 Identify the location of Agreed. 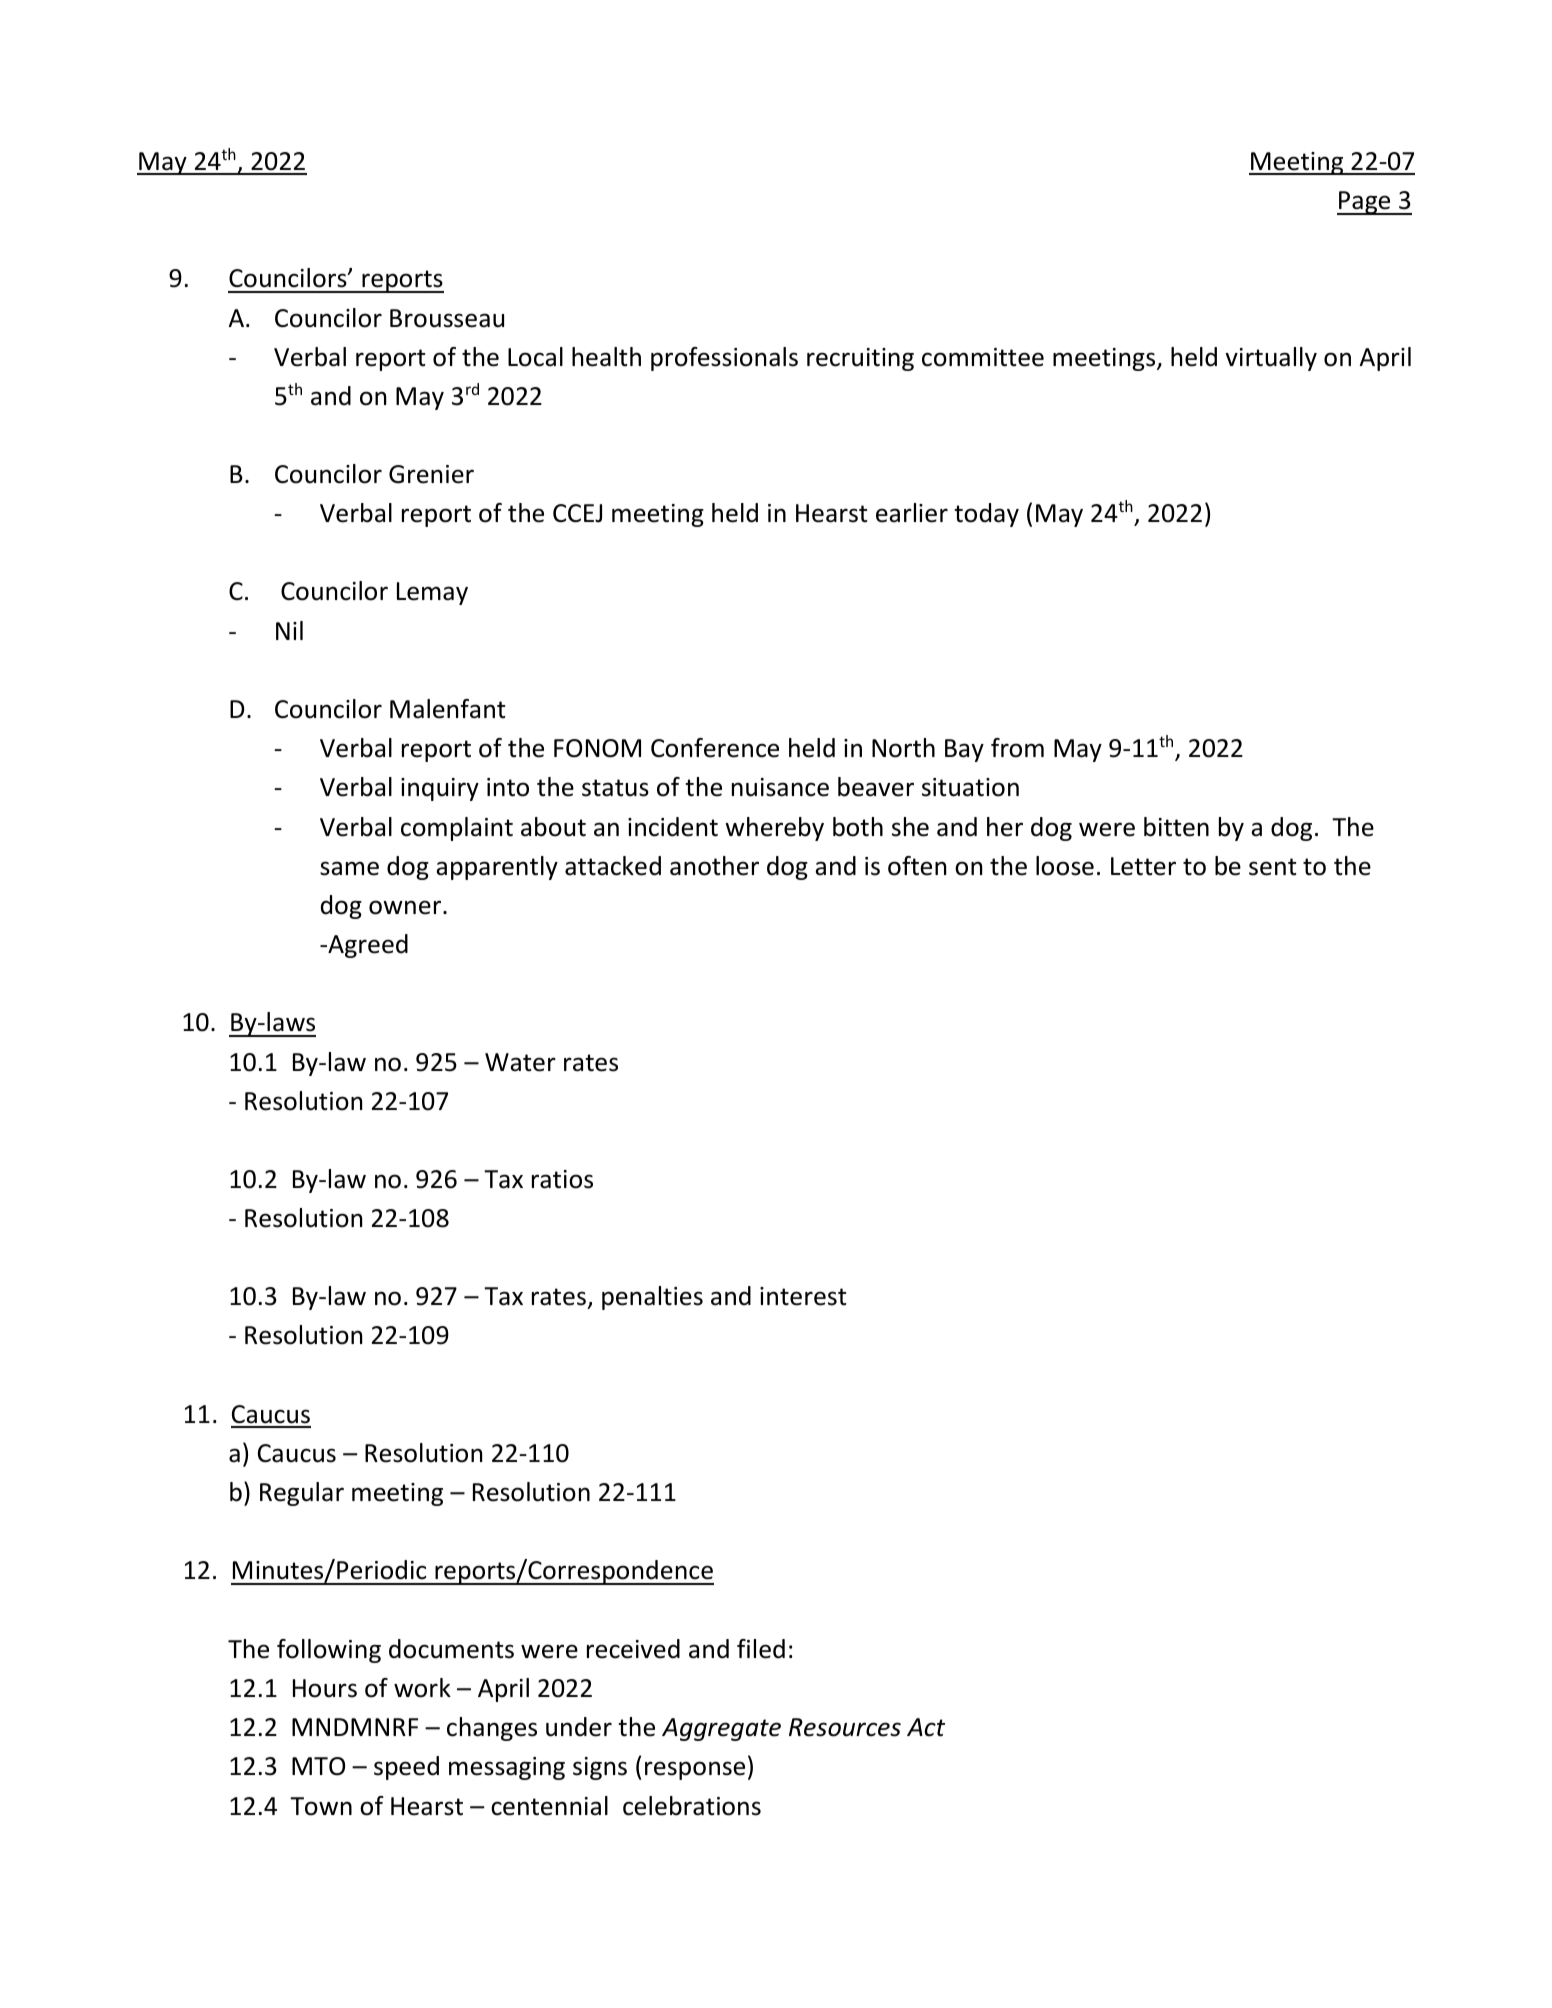
(367, 946).
